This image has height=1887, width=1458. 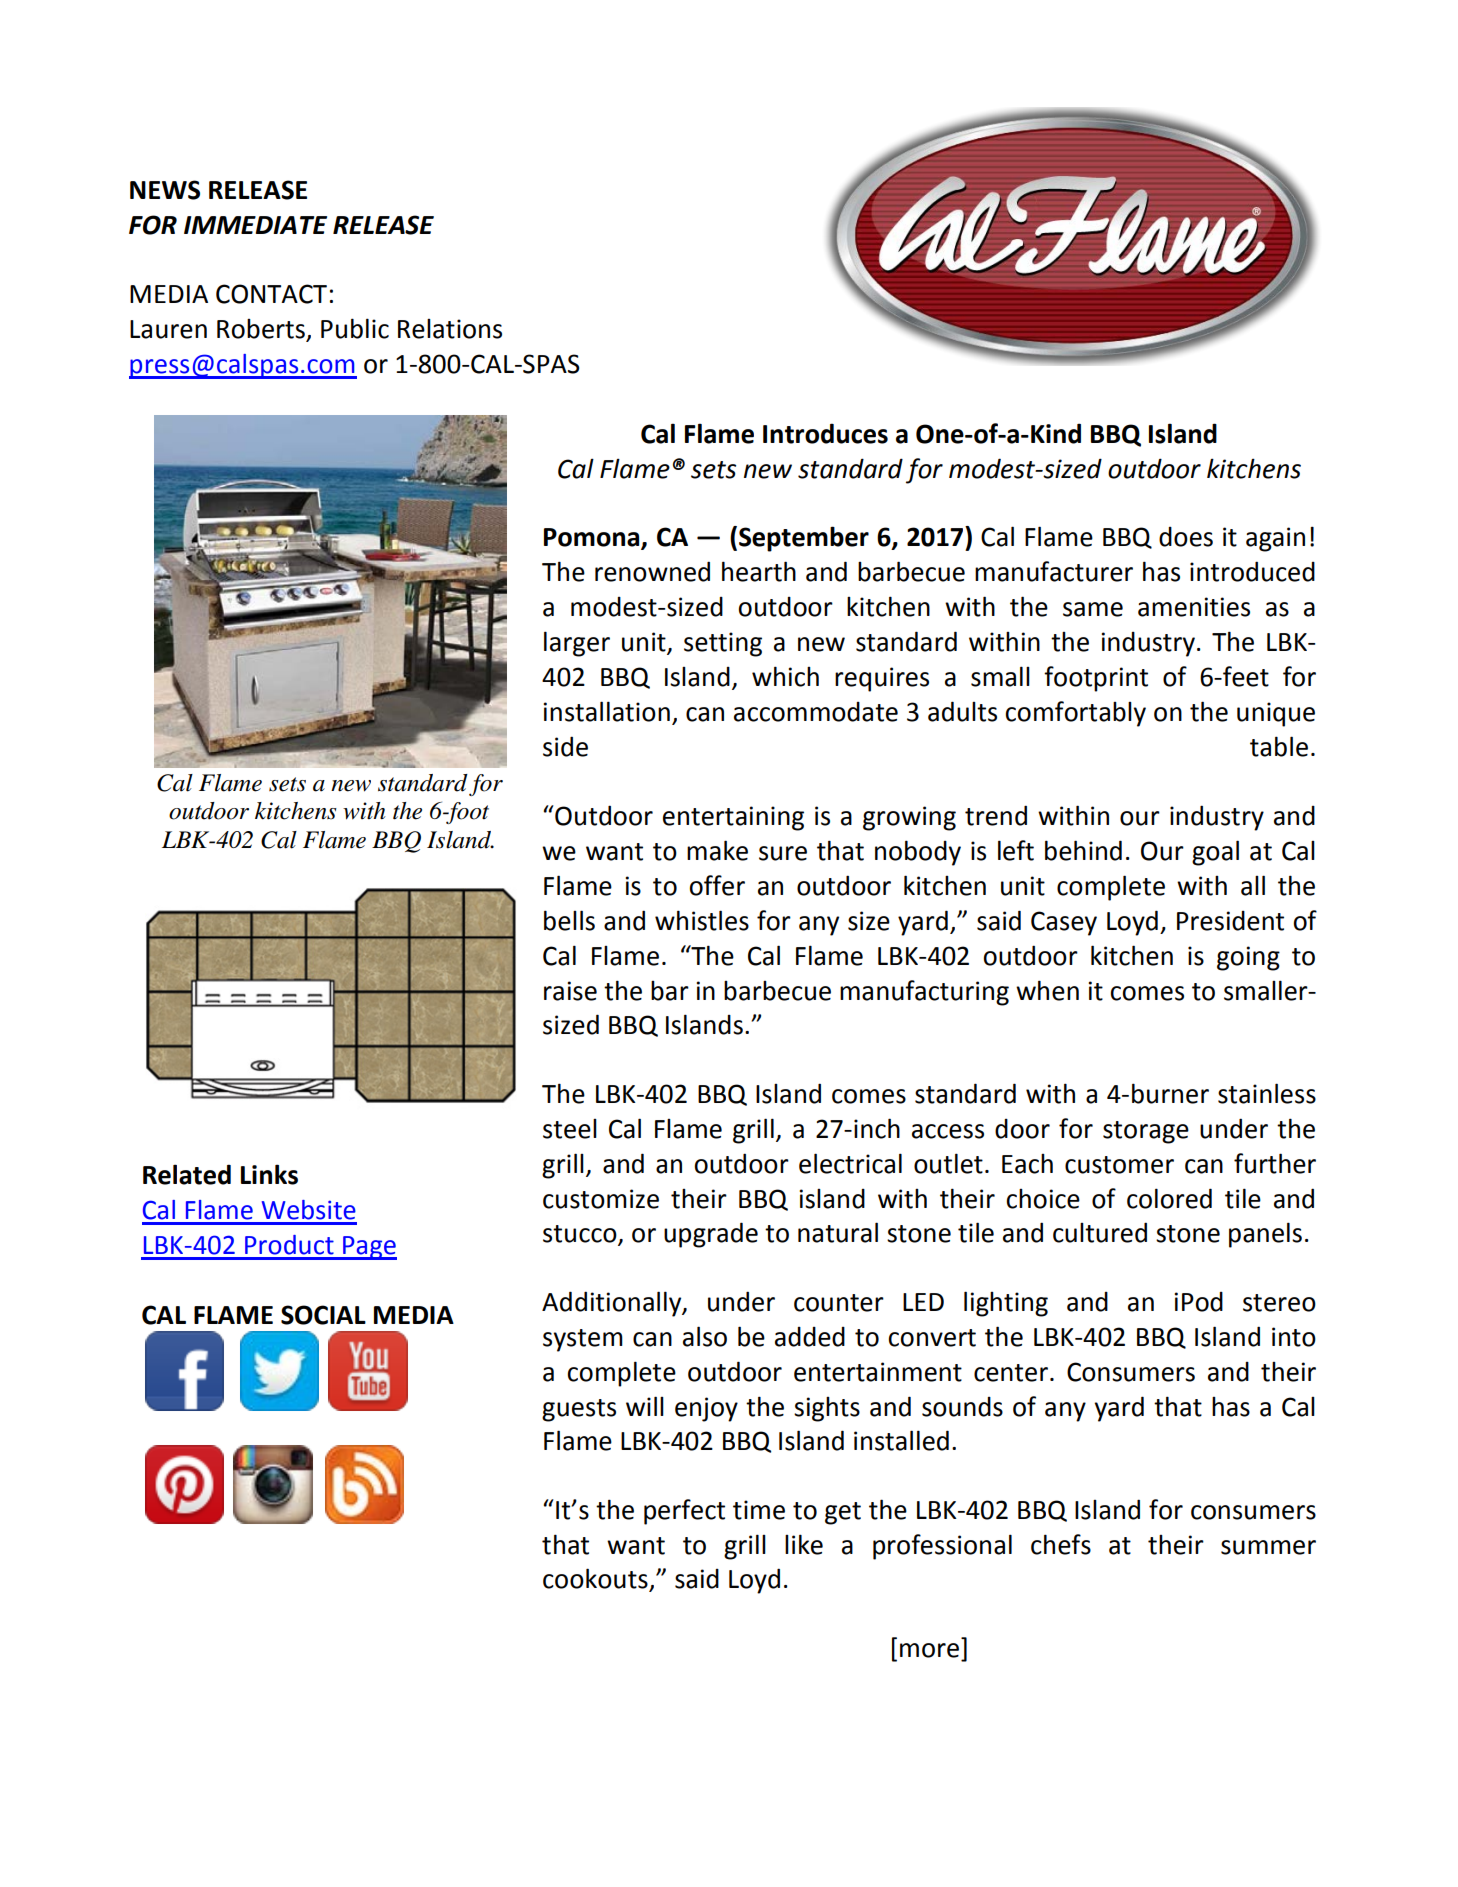 What do you see at coordinates (271, 294) in the image?
I see `CONTACT` at bounding box center [271, 294].
